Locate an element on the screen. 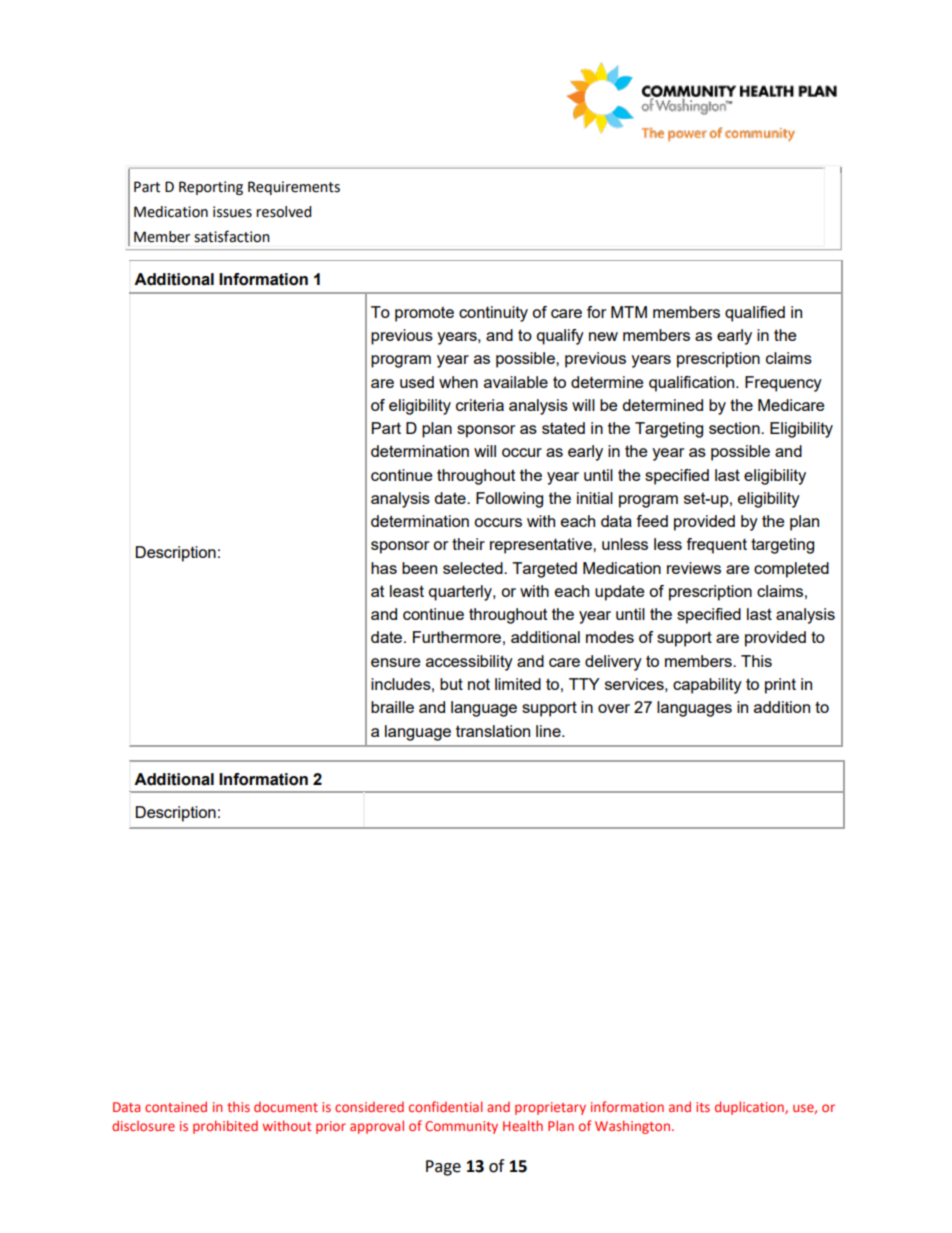 The width and height of the screenshot is (952, 1233). qualified is located at coordinates (755, 314).
